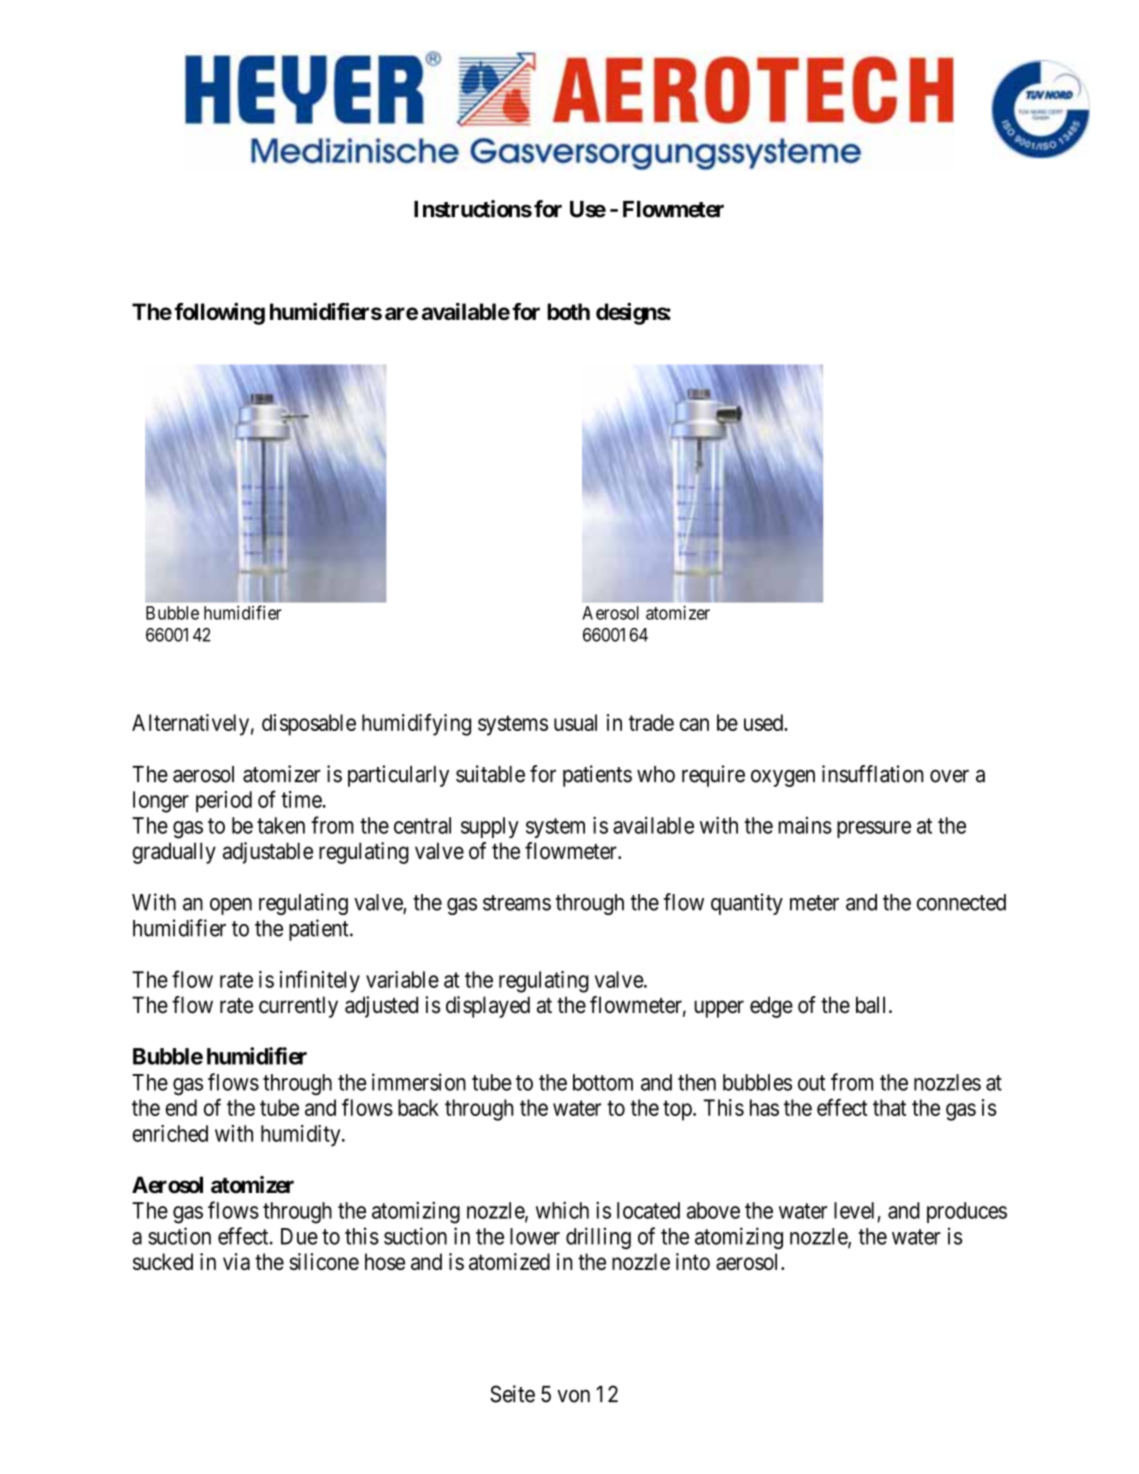 Image resolution: width=1139 pixels, height=1474 pixels. Describe the element at coordinates (573, 1396) in the screenshot. I see `von` at that location.
